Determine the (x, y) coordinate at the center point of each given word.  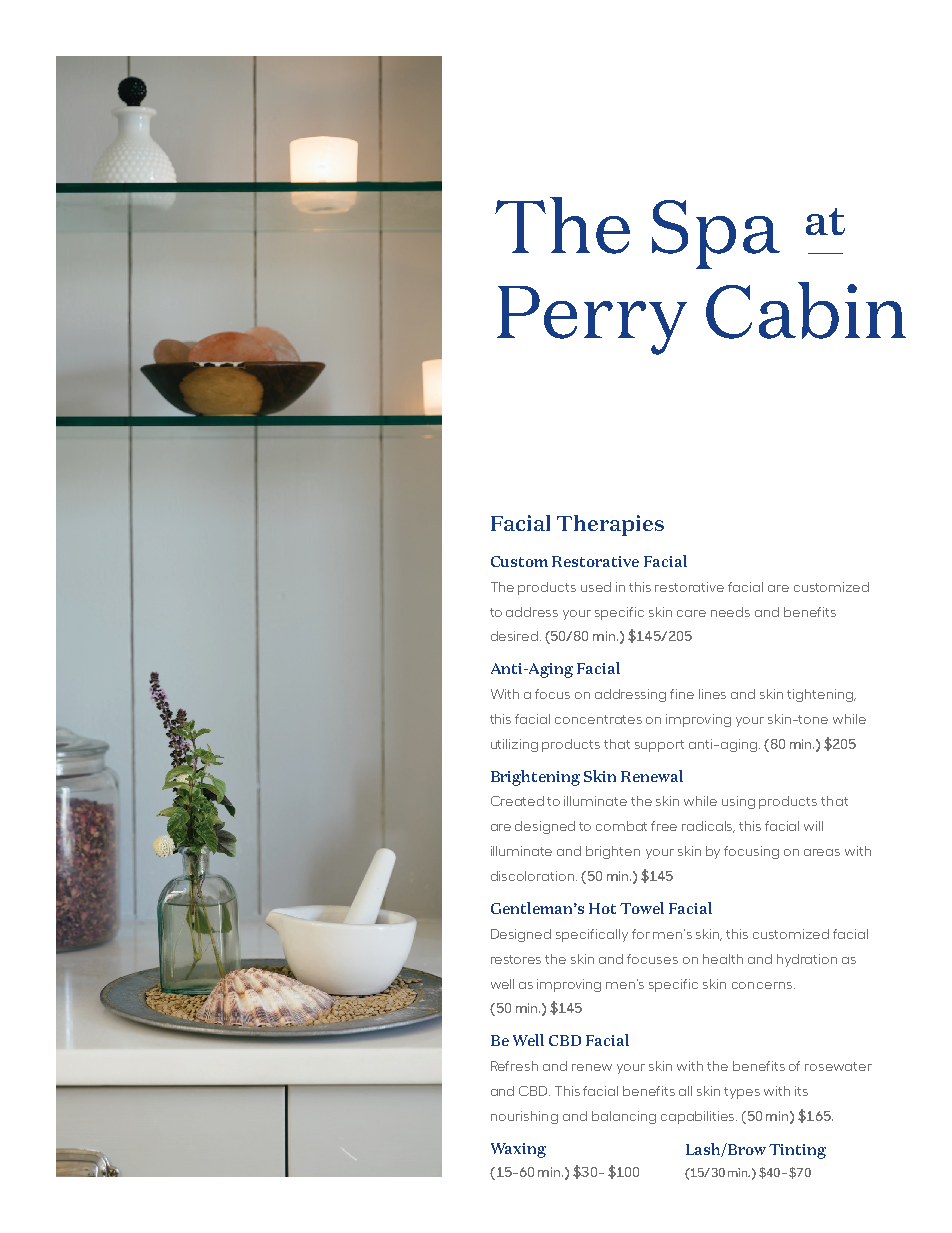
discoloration (534, 876)
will (813, 826)
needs (730, 612)
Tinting (797, 1151)
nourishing (524, 1117)
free (664, 826)
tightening (821, 695)
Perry (592, 320)
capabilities (699, 1117)
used (596, 587)
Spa (716, 234)
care (691, 613)
